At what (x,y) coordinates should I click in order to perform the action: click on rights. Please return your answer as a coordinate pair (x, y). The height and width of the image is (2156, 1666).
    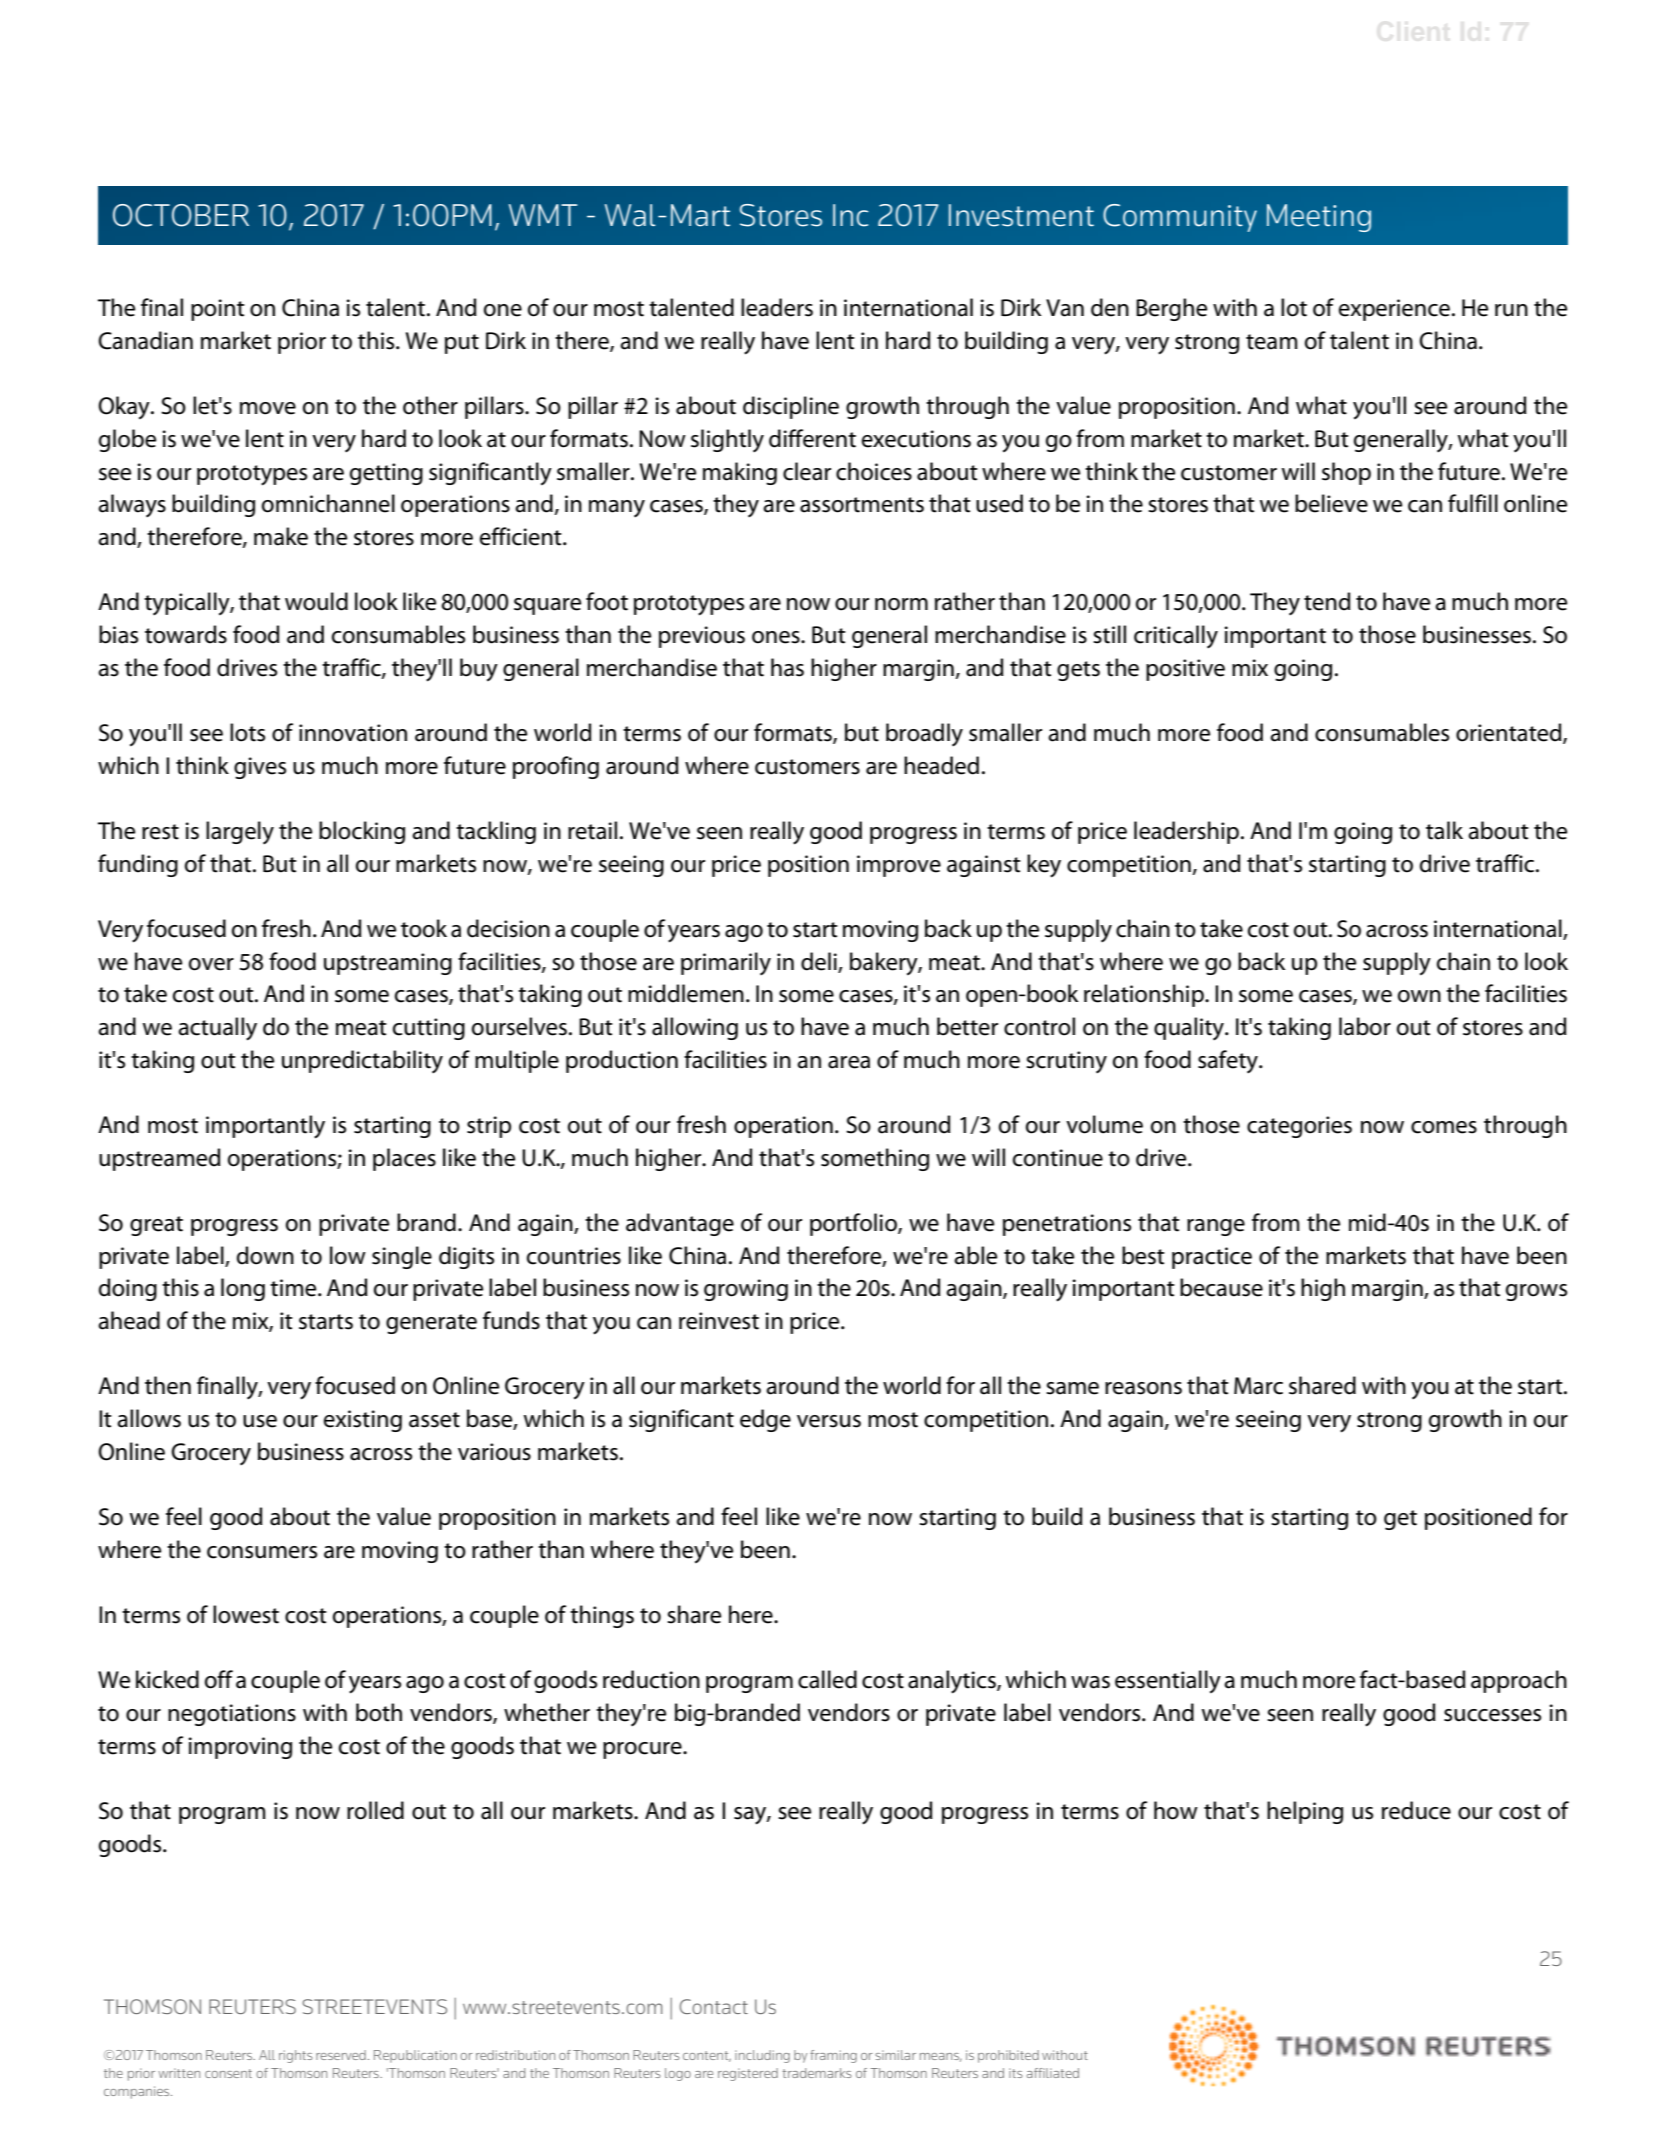
    Looking at the image, I should click on (296, 2056).
